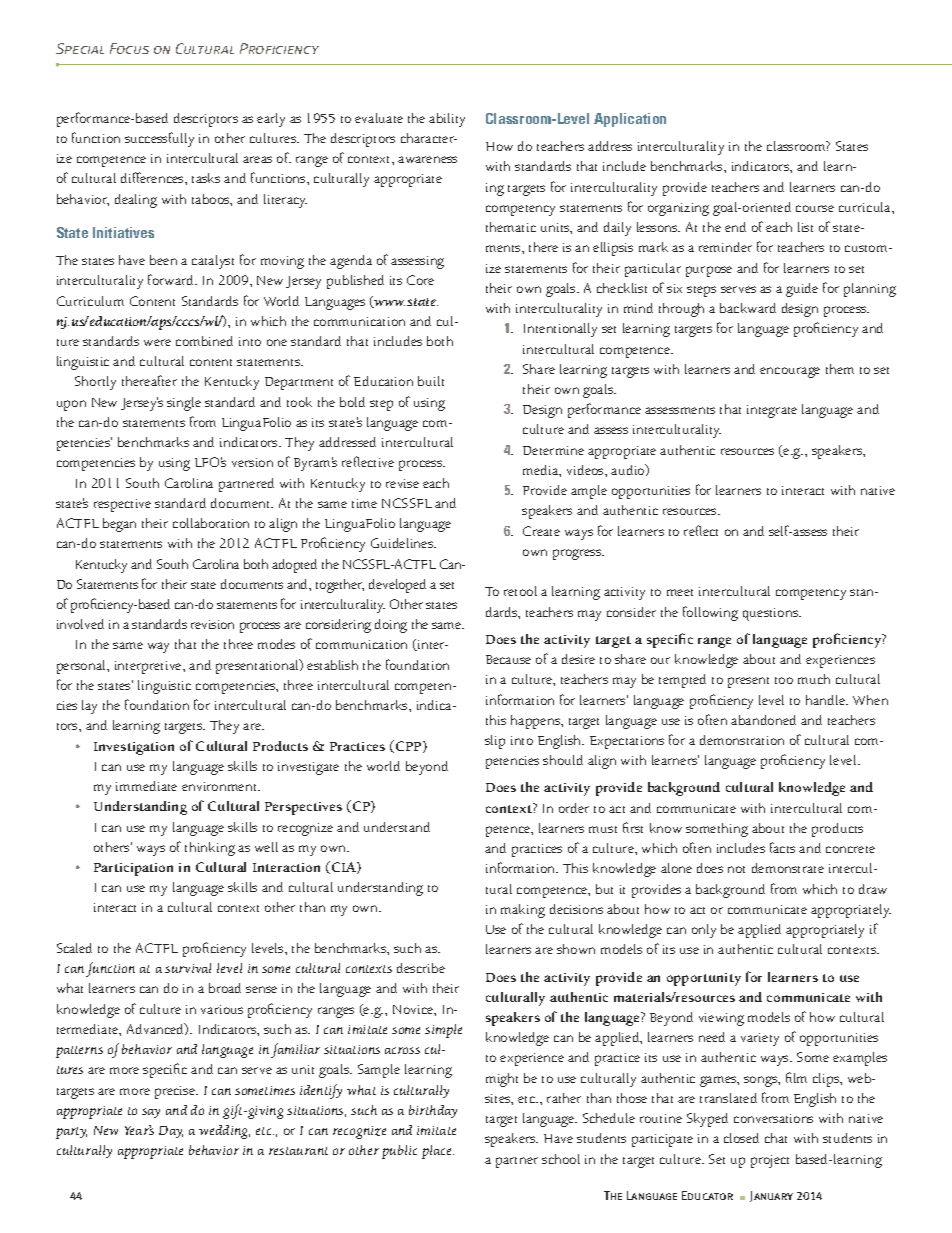  I want to click on place, so click(438, 1152).
